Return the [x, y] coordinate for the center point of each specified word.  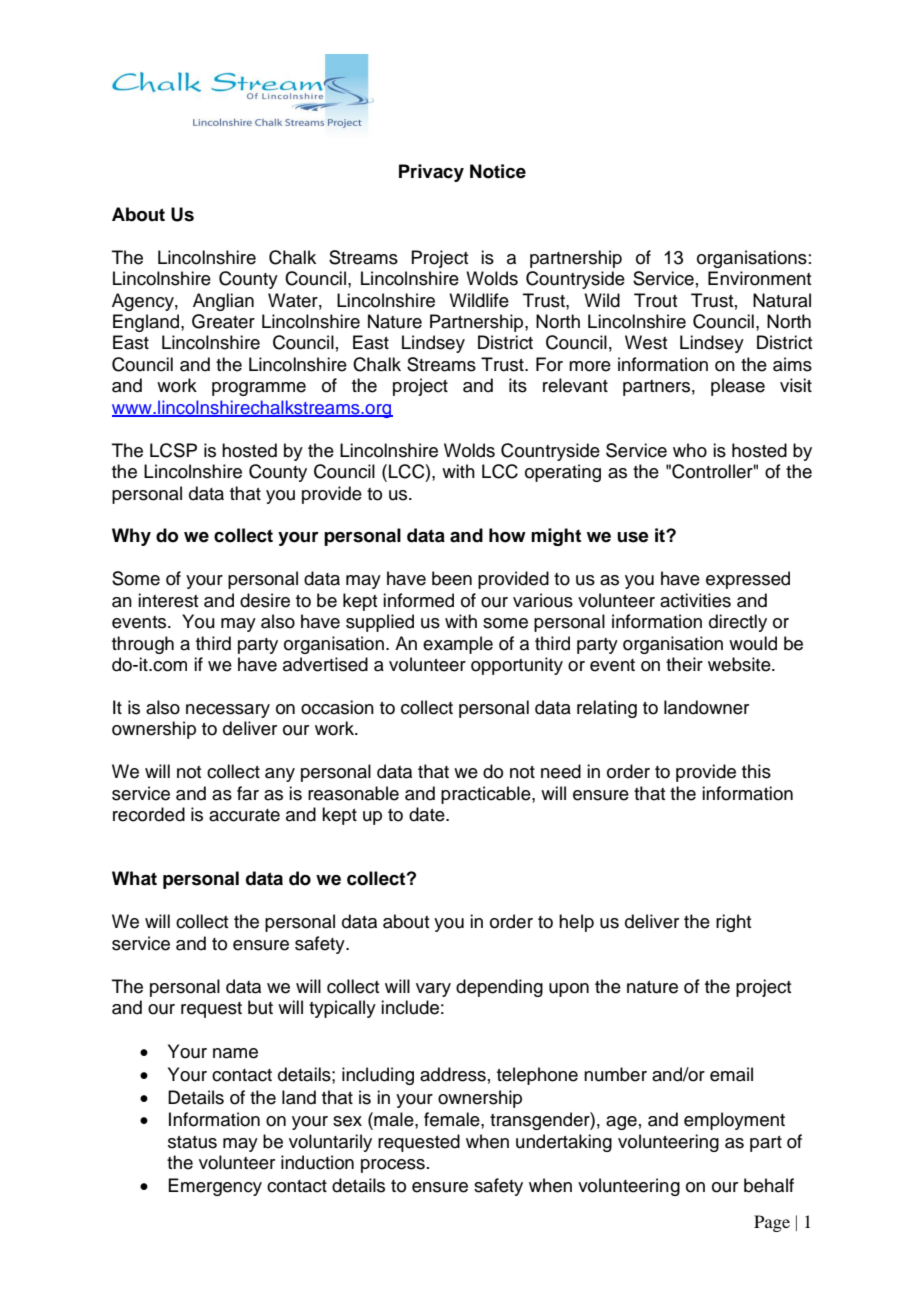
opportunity [517, 666]
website [740, 664]
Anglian [223, 302]
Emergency [215, 1187]
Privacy [431, 173]
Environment [759, 278]
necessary [228, 711]
